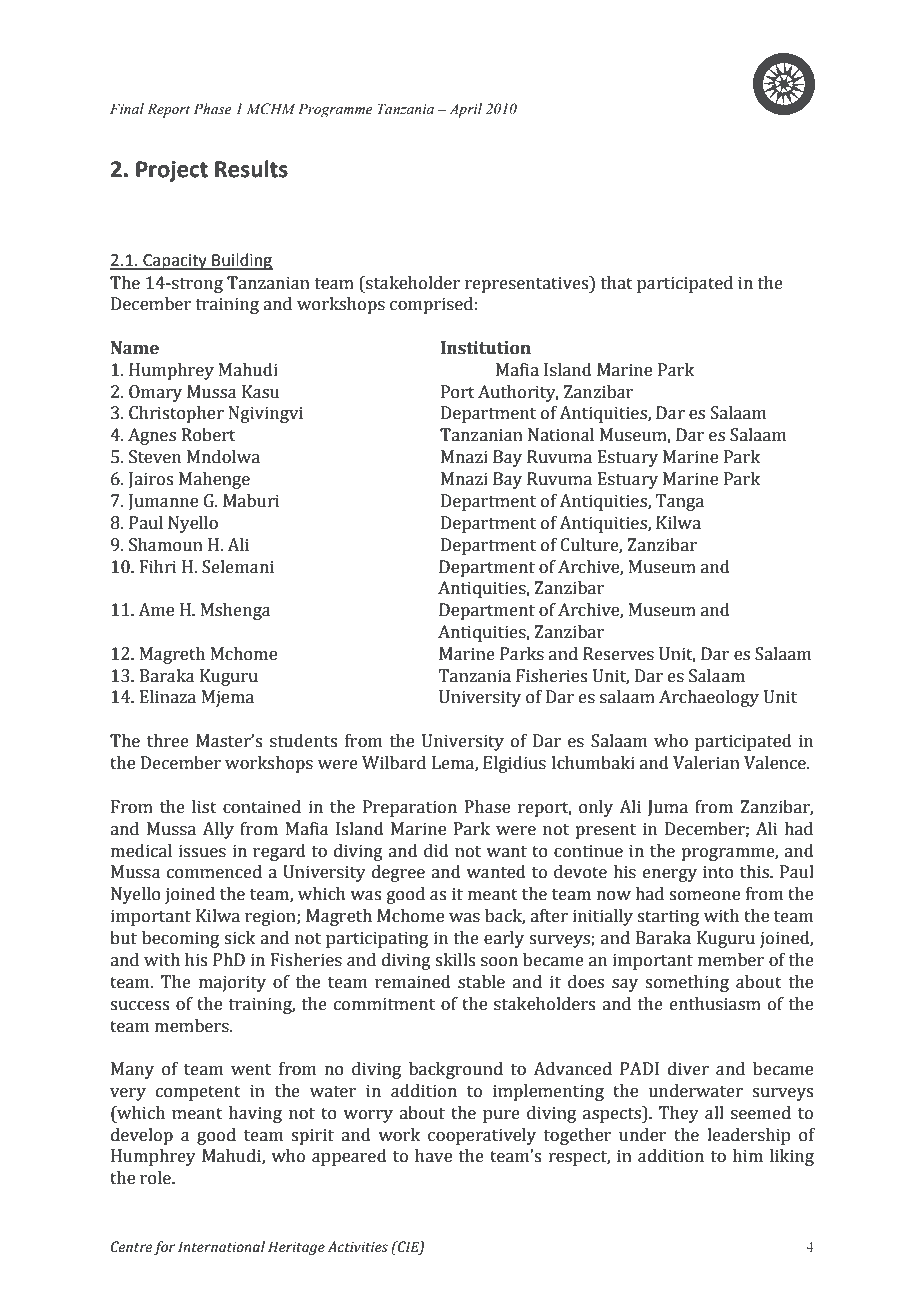 The height and width of the image is (1308, 924). Describe the element at coordinates (232, 983) in the image. I see `majority` at that location.
